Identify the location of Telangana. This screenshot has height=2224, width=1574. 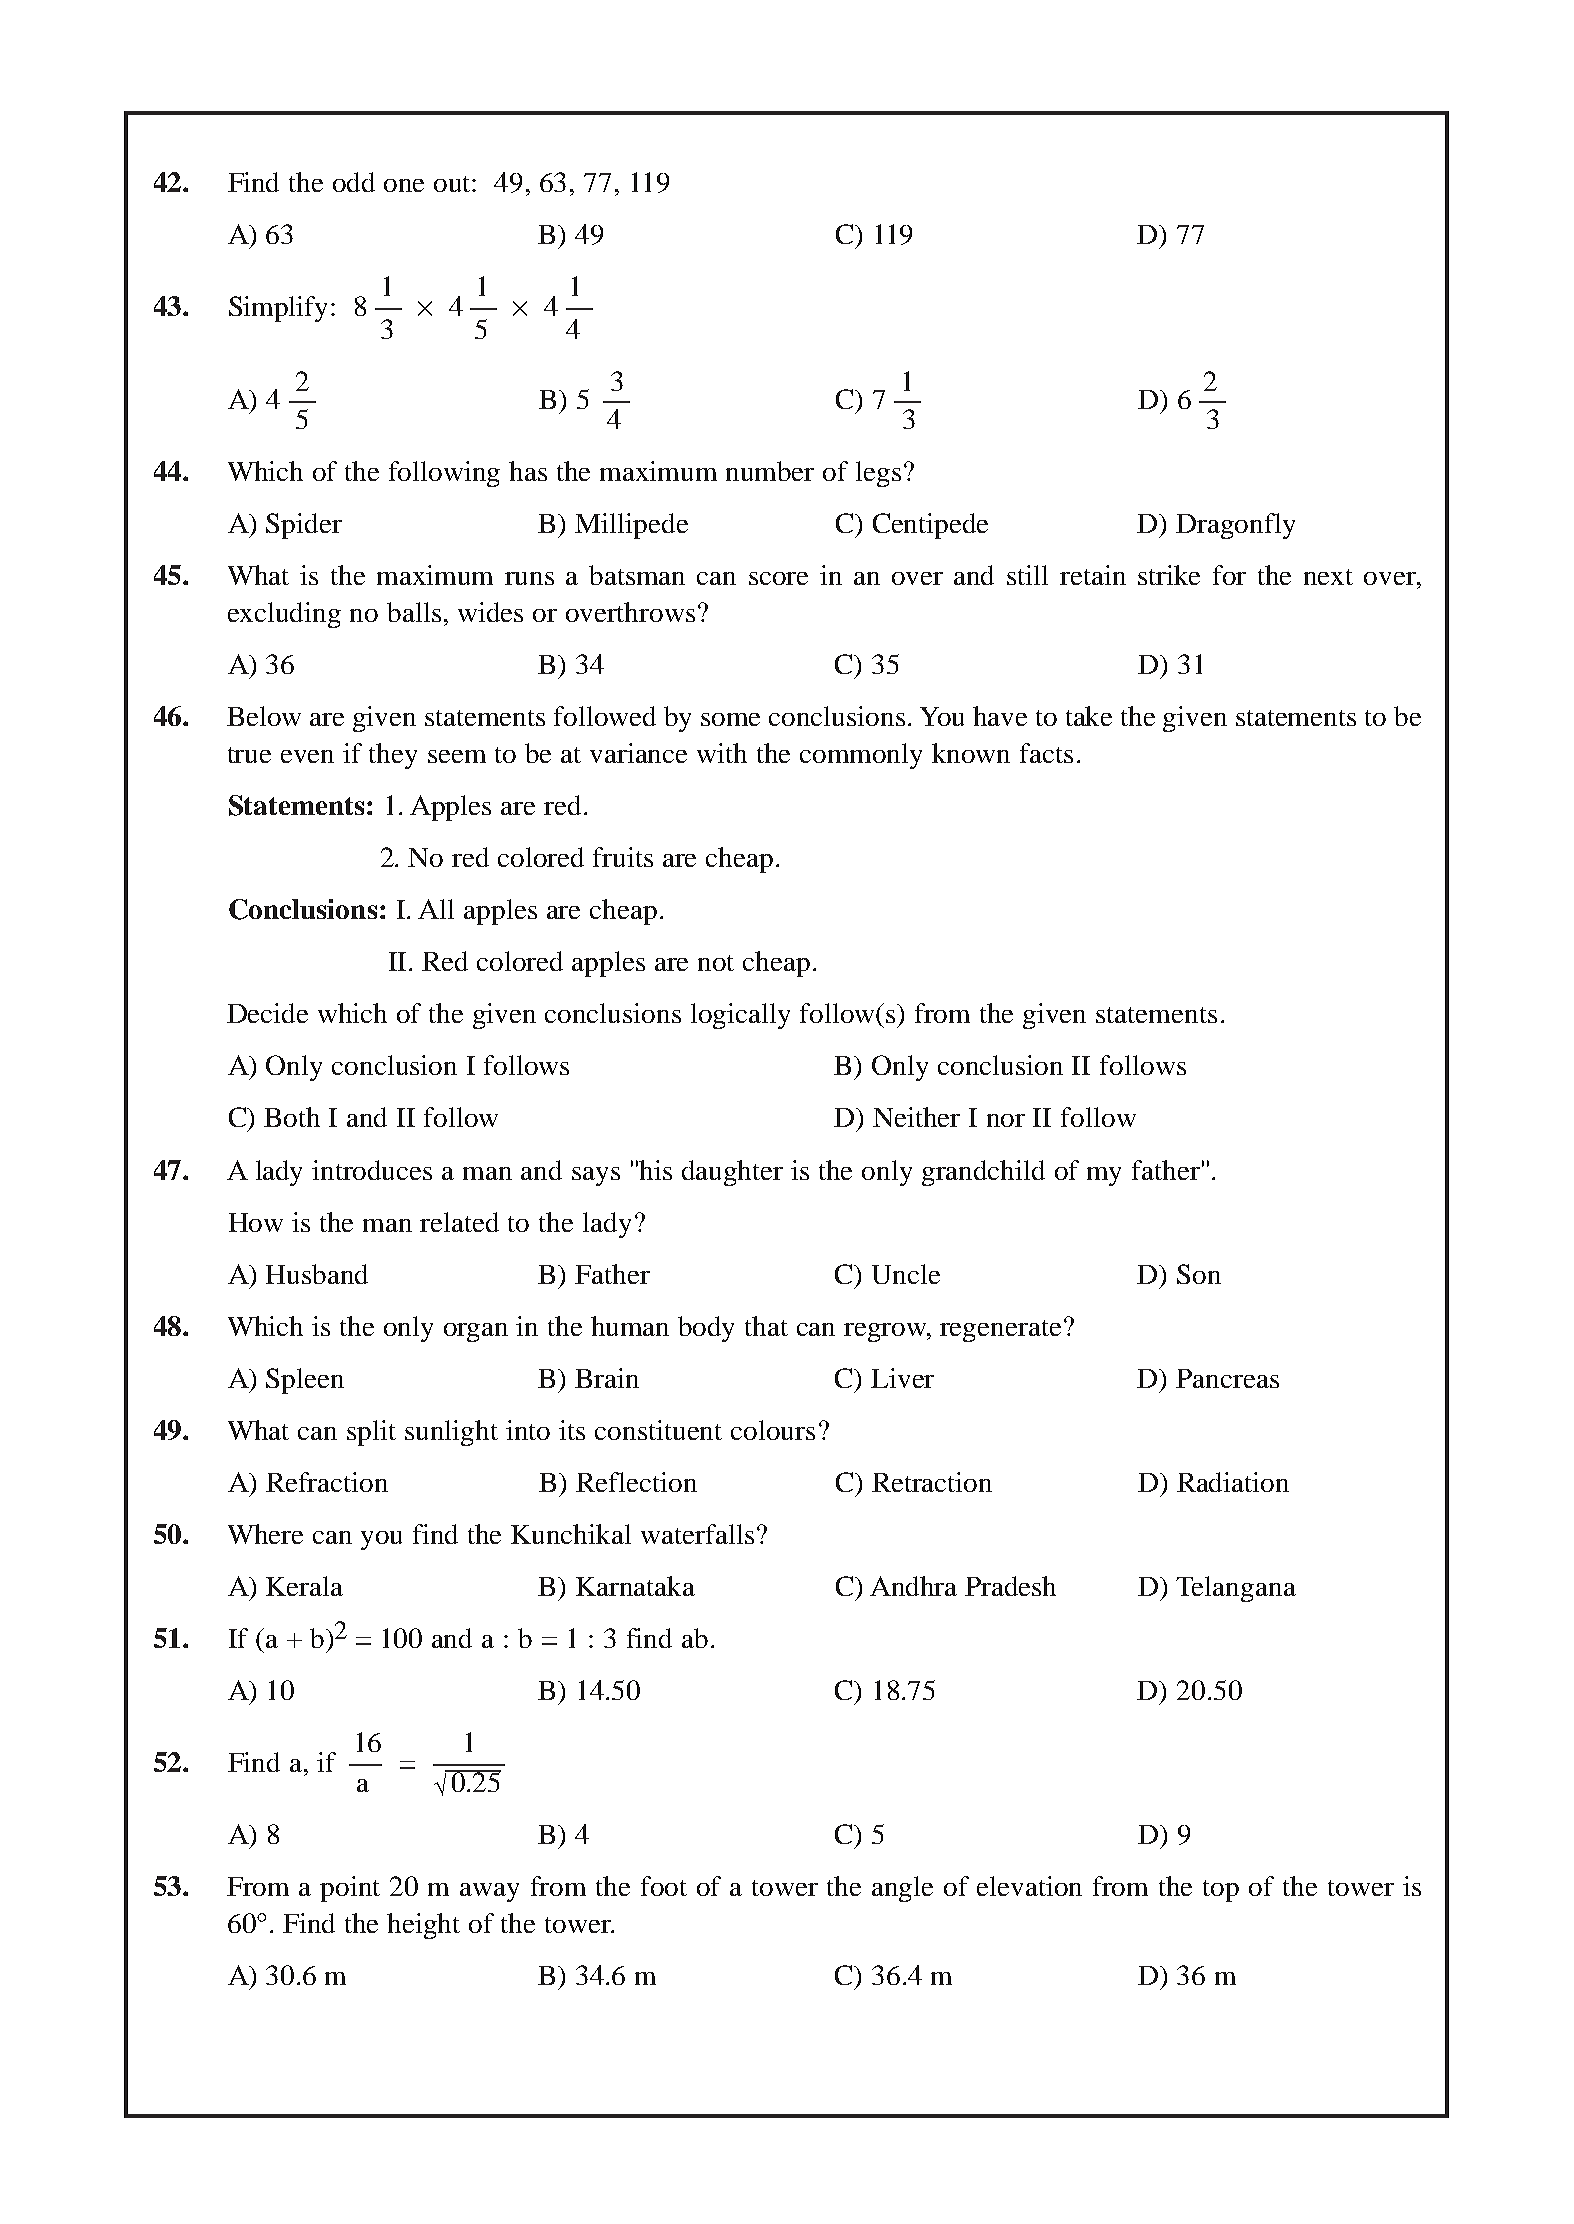
(1236, 1589).
